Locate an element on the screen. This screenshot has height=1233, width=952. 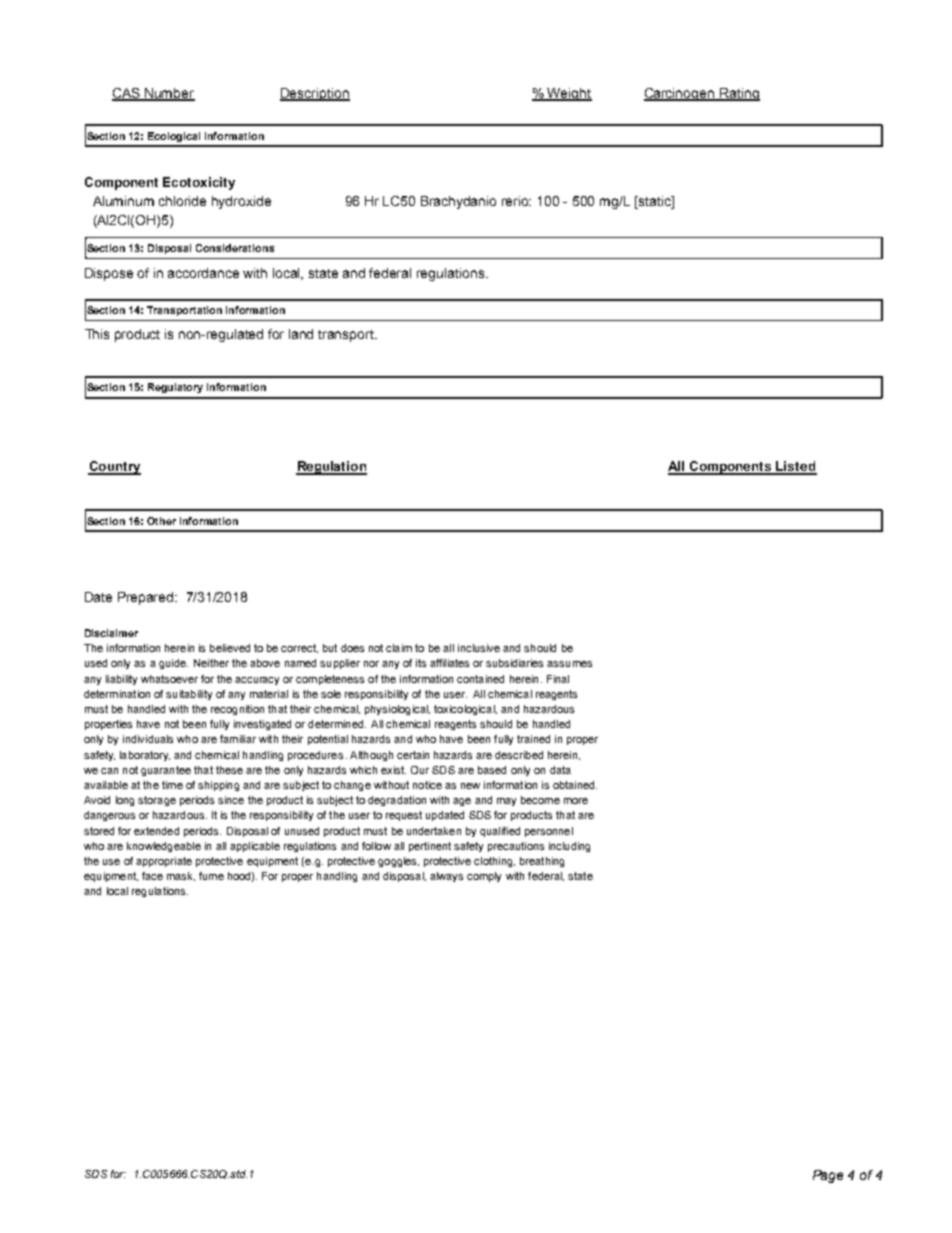
Rating is located at coordinates (739, 94).
